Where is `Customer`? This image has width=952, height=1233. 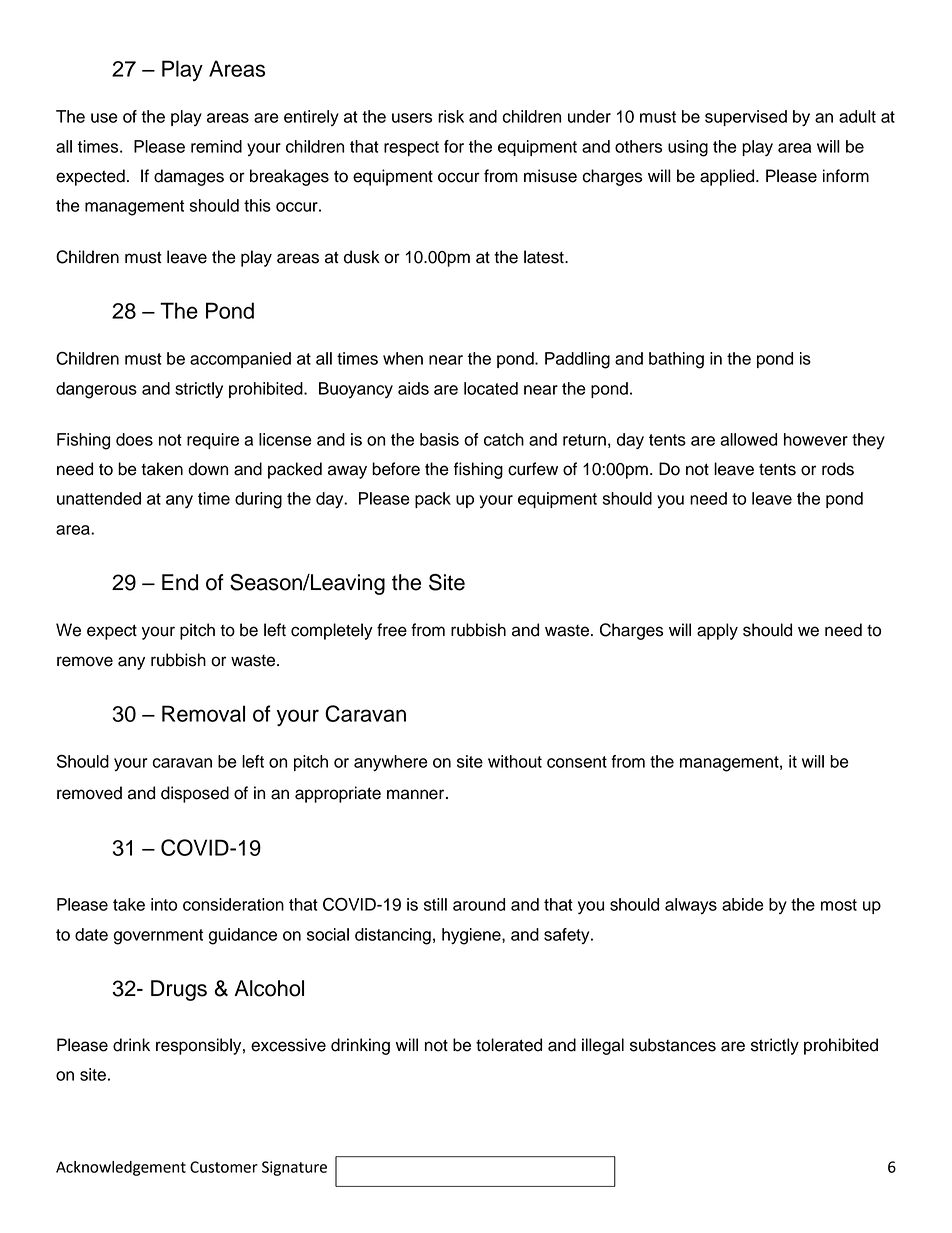 Customer is located at coordinates (224, 1167).
